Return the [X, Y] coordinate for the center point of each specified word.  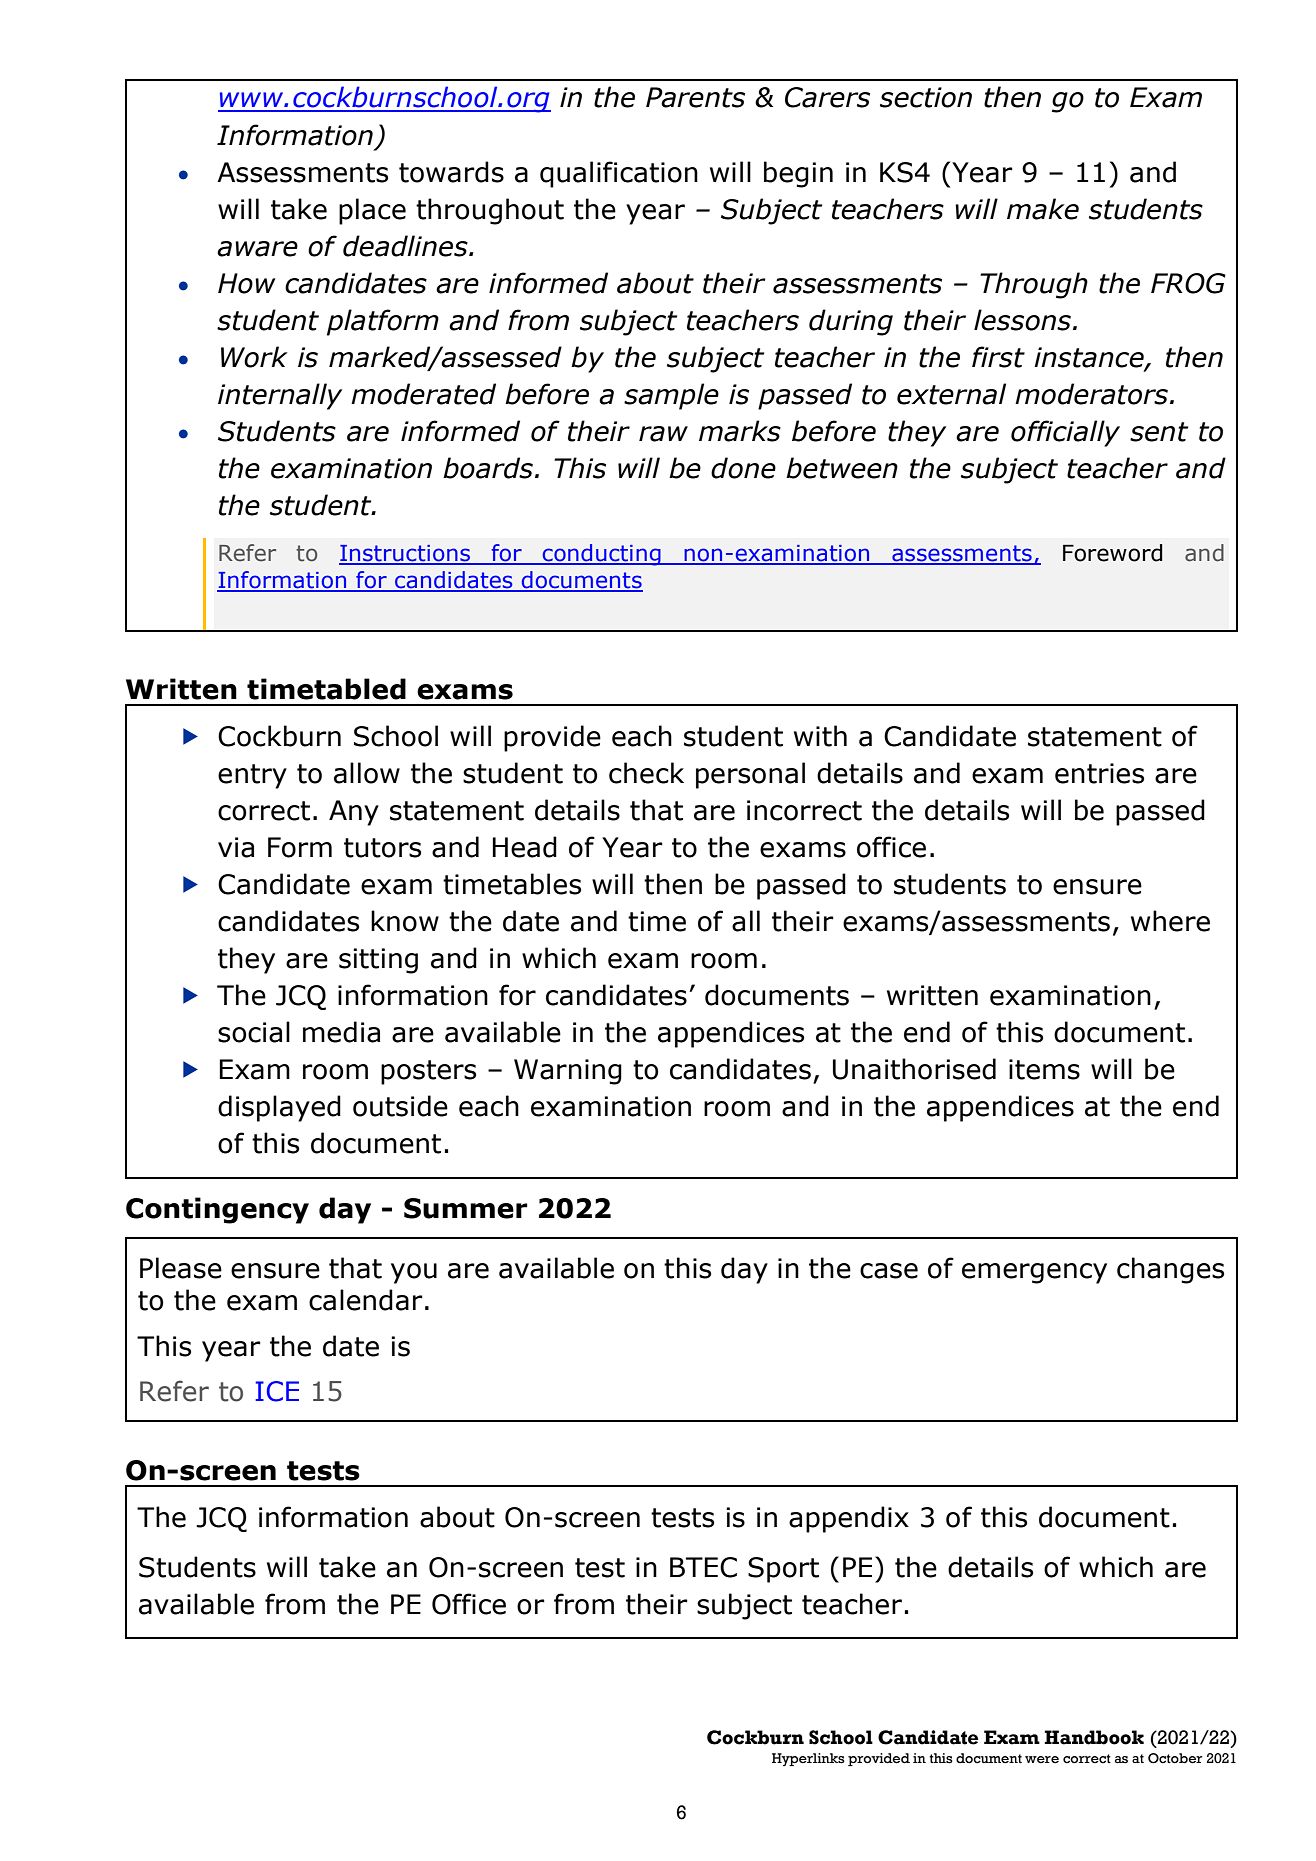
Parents [695, 97]
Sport [783, 1570]
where [1170, 921]
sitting [378, 961]
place [372, 211]
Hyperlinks [808, 1759]
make [1043, 209]
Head [524, 847]
